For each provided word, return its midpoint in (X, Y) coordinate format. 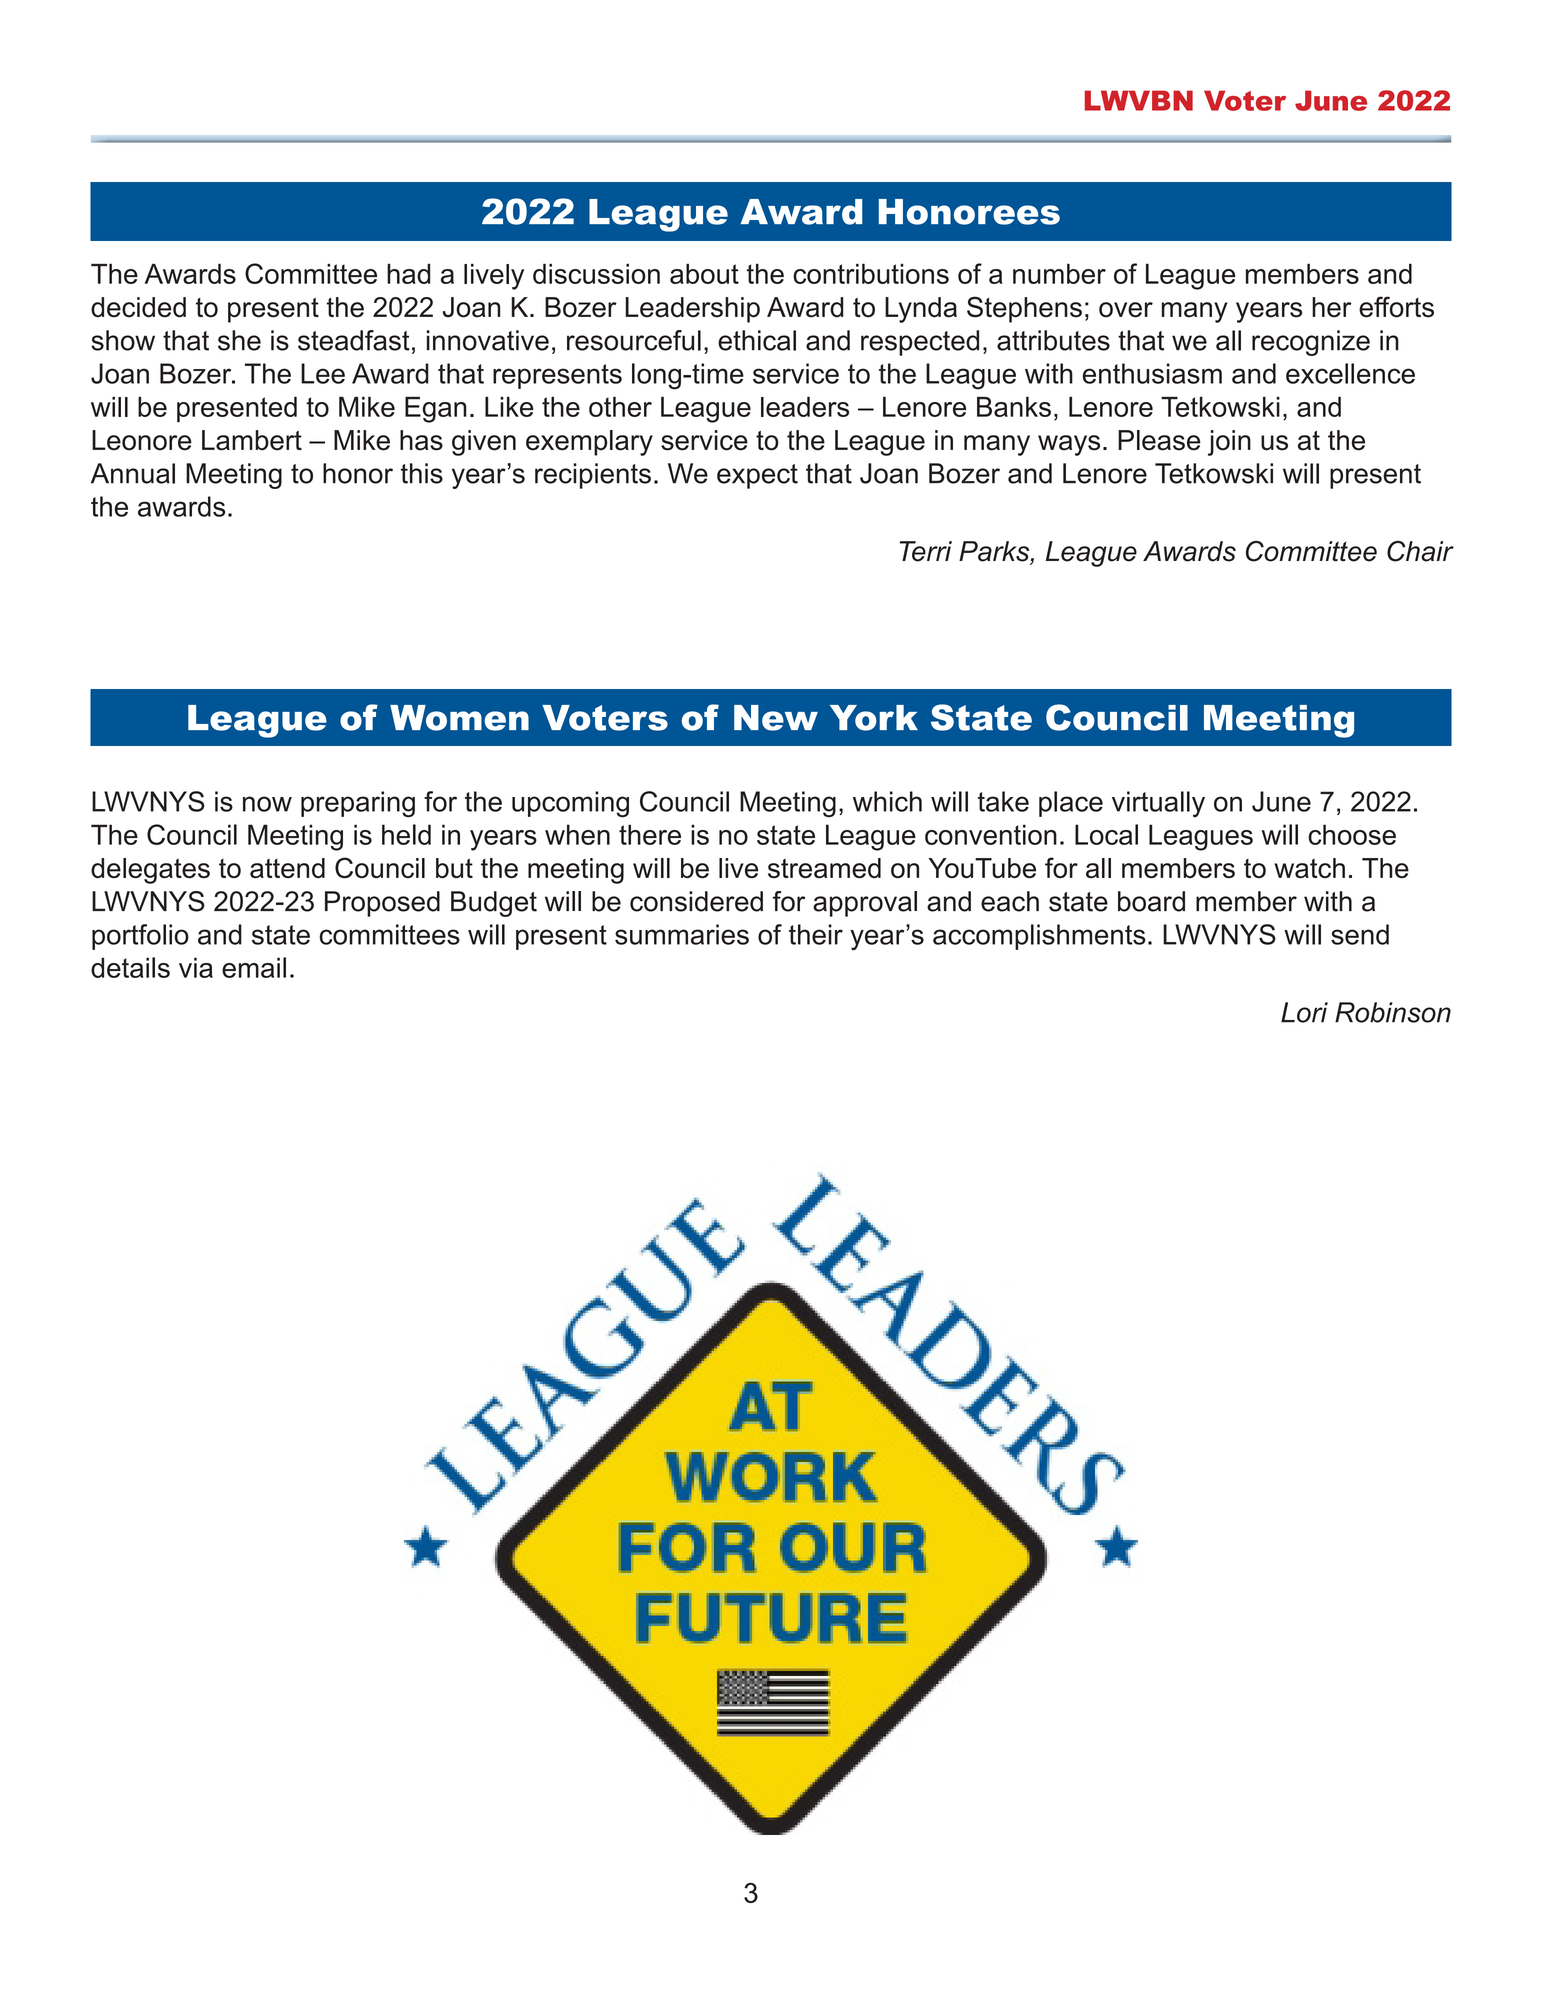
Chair (1420, 551)
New (776, 718)
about (704, 274)
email (254, 967)
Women (459, 718)
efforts (1396, 307)
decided (138, 307)
